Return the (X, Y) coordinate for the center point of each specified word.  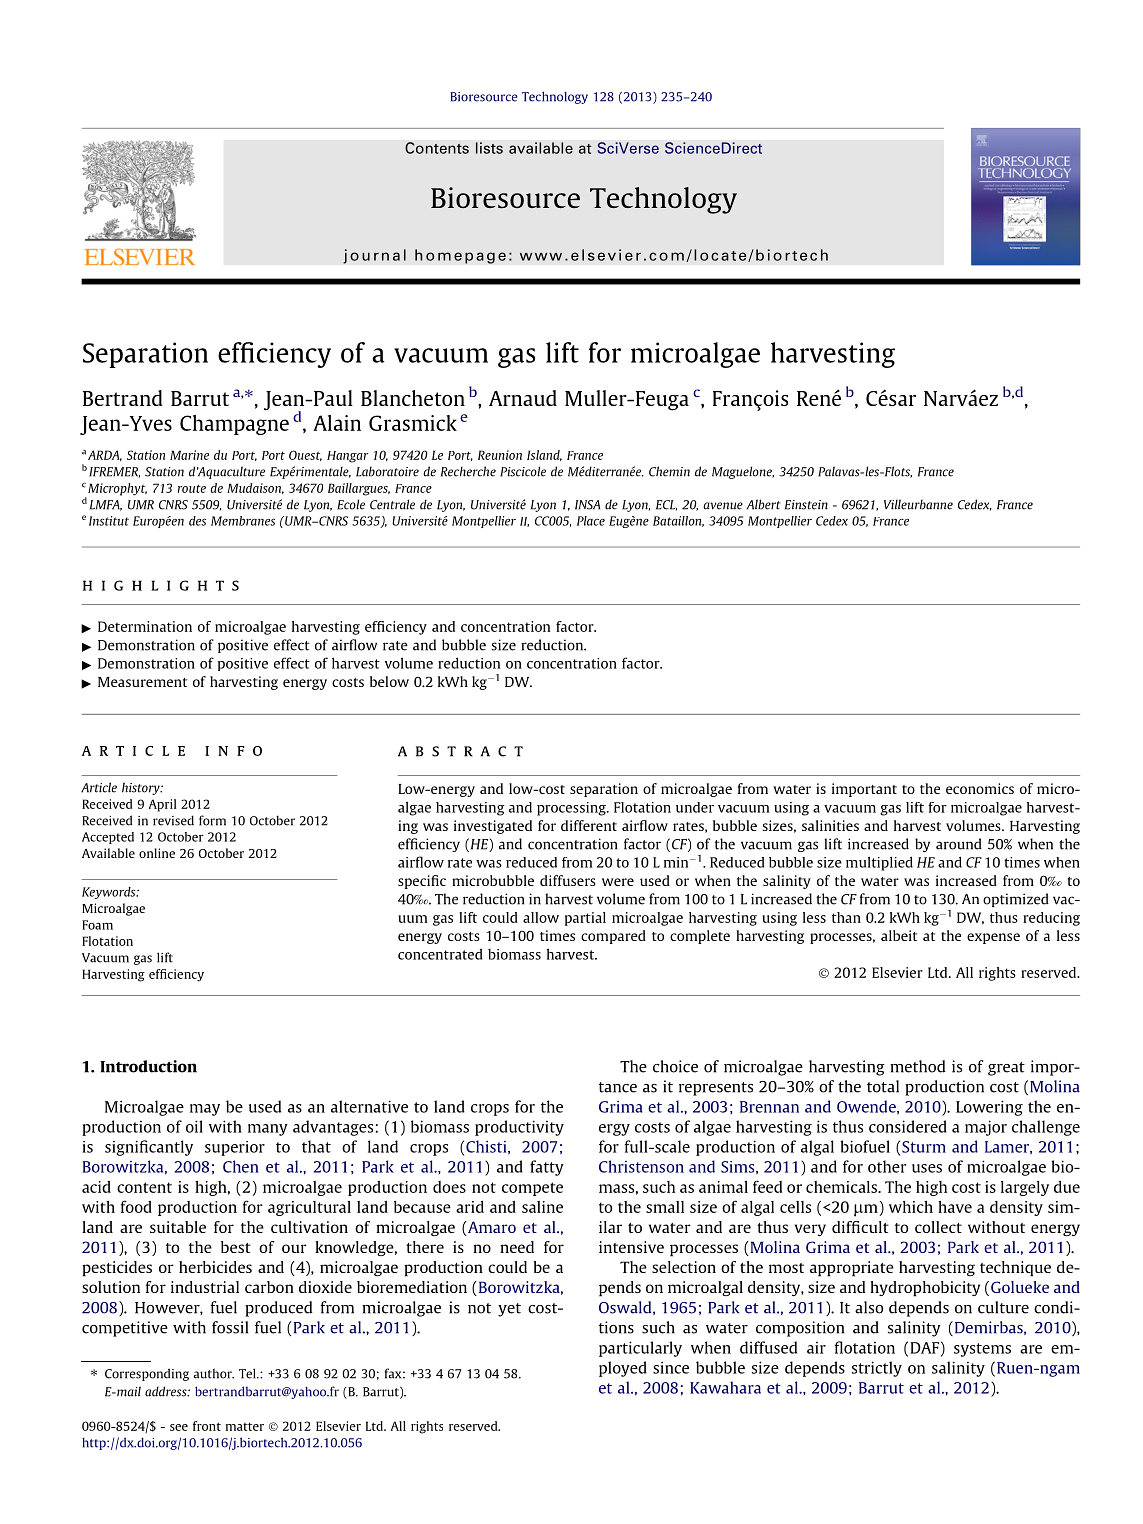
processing (572, 809)
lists (489, 148)
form (212, 820)
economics (980, 788)
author (213, 1374)
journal (374, 256)
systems (982, 1350)
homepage (460, 256)
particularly (640, 1349)
